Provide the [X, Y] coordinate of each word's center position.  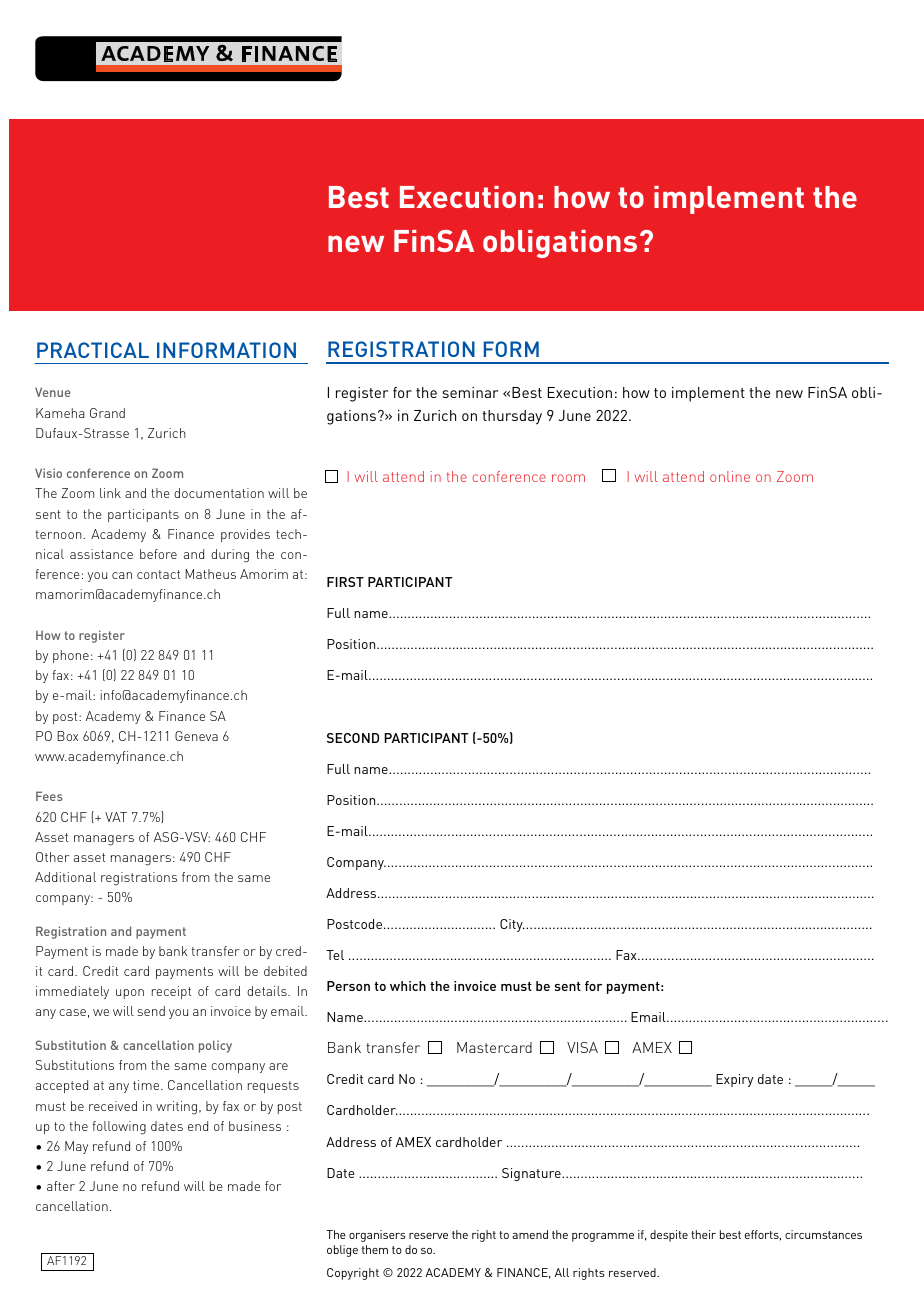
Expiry [734, 1080]
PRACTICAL [93, 350]
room [568, 478]
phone [71, 656]
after [61, 1186]
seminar [470, 392]
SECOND [353, 738]
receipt [171, 992]
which [408, 986]
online [730, 476]
